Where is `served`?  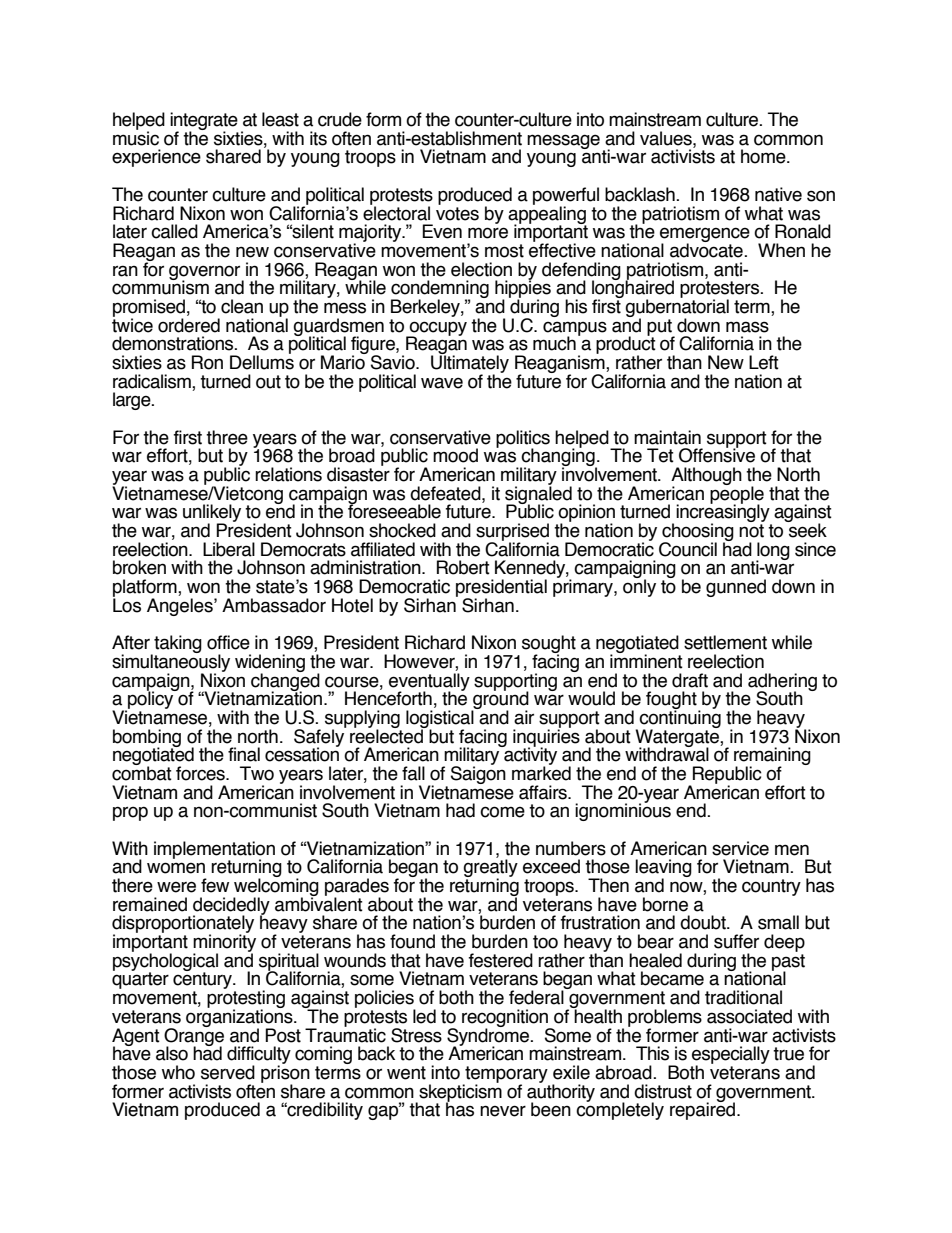
served is located at coordinates (228, 1072).
